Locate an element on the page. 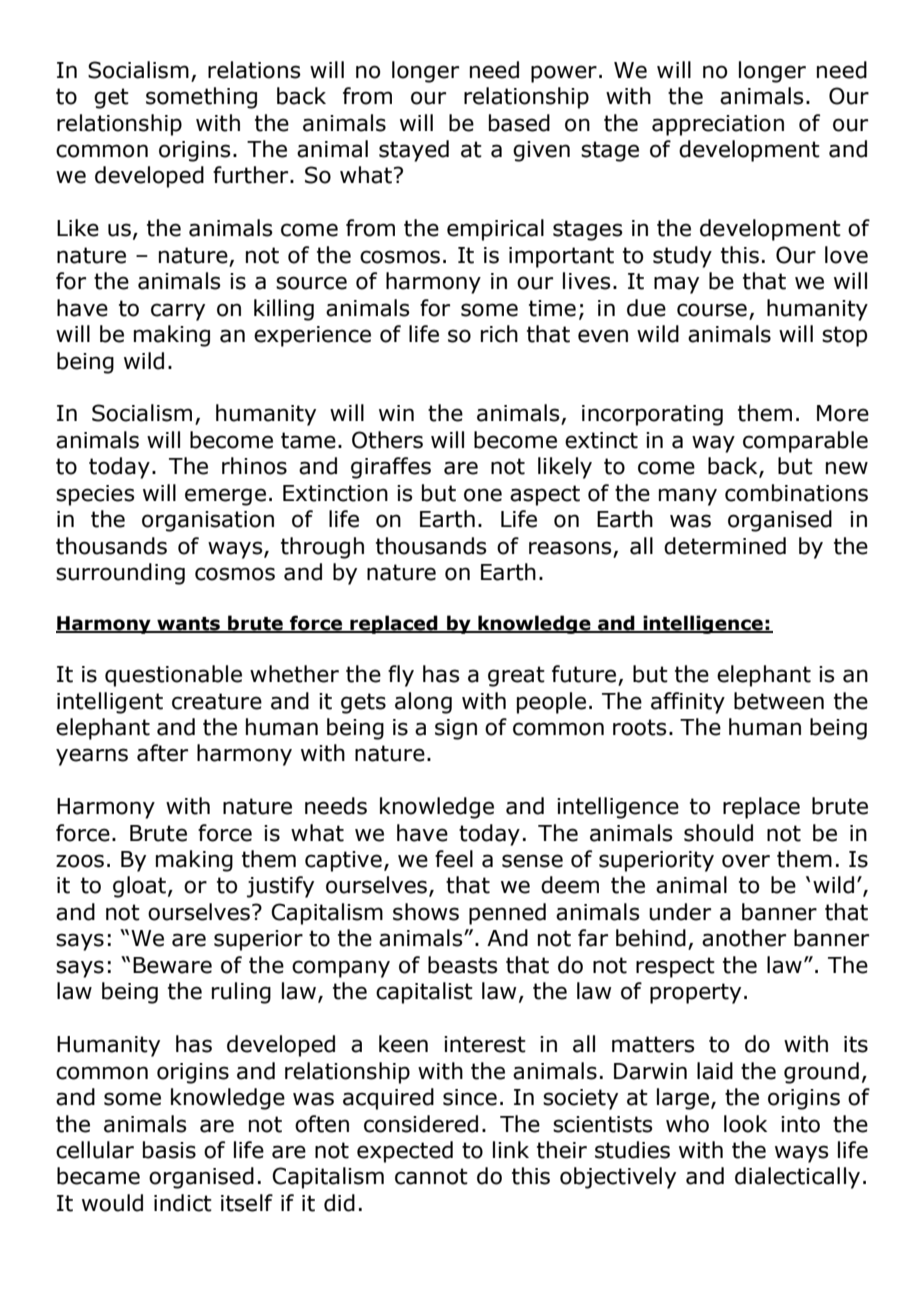 The width and height of the image is (924, 1308). further is located at coordinates (252, 175).
